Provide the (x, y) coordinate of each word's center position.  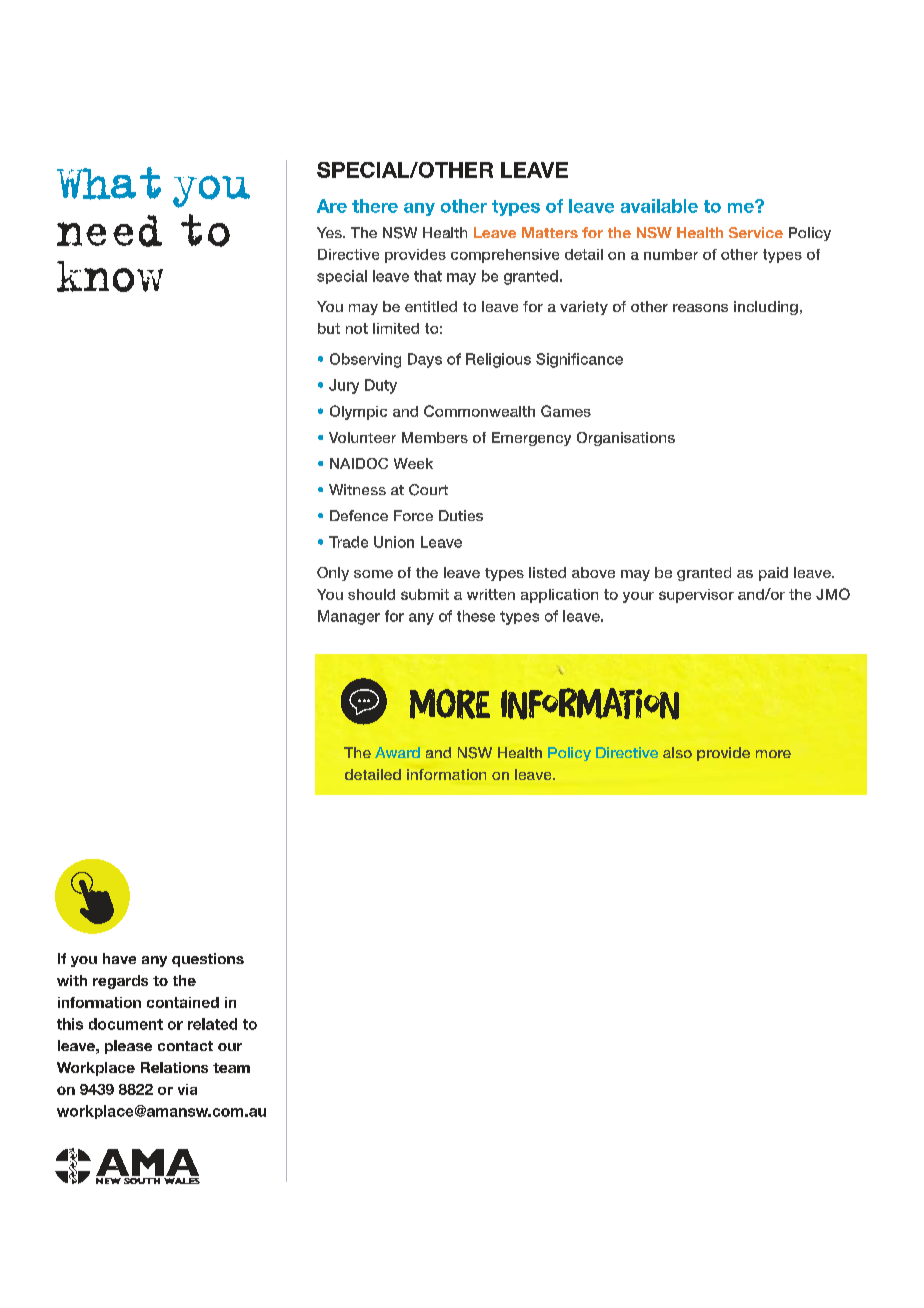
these (476, 616)
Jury (344, 386)
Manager (349, 617)
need (109, 231)
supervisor (696, 596)
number (671, 254)
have (119, 958)
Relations (174, 1067)
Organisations (626, 439)
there (375, 206)
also (677, 752)
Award (397, 752)
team (231, 1068)
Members (435, 437)
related (212, 1024)
